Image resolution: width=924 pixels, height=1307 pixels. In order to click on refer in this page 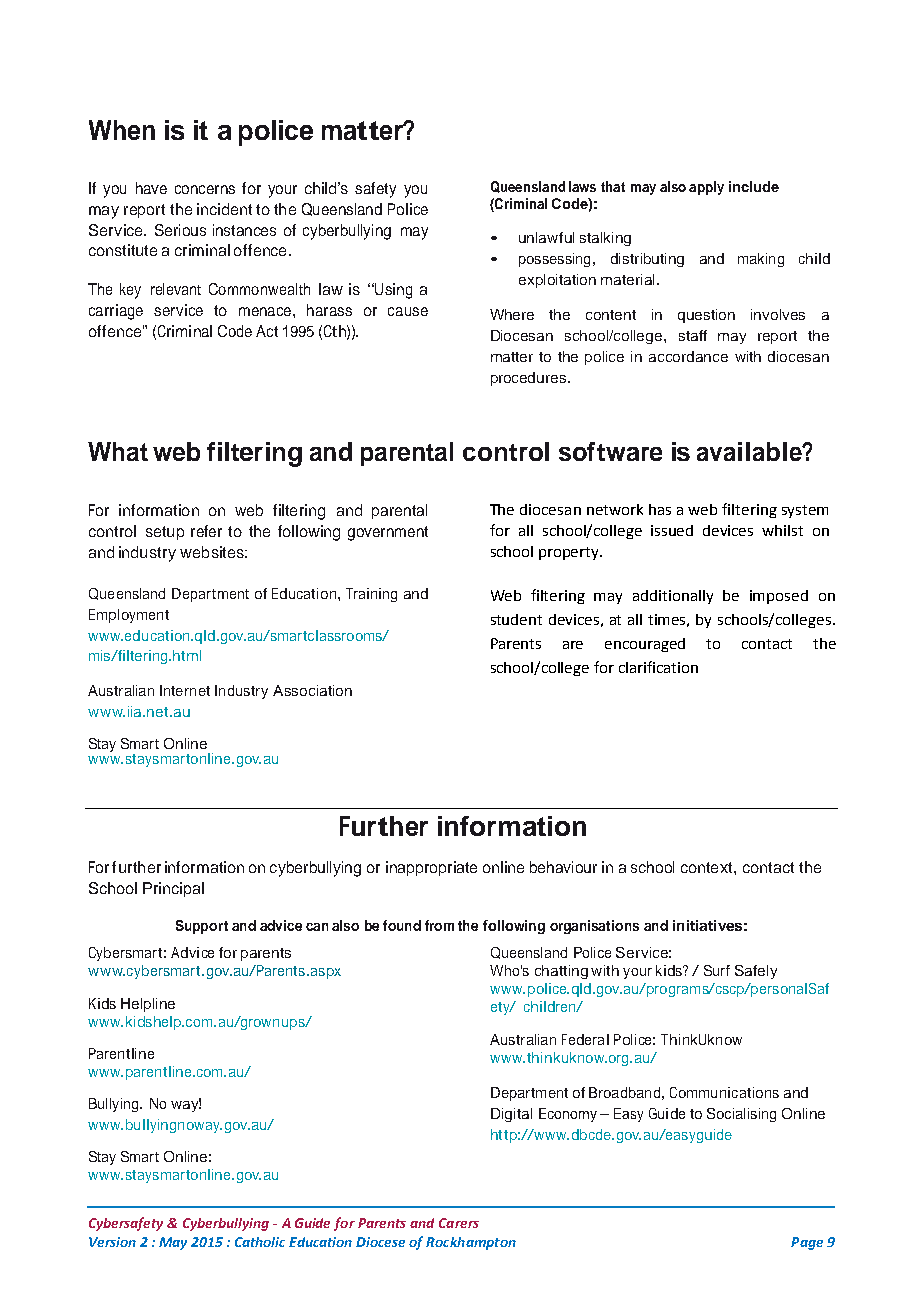, I will do `click(206, 531)`.
